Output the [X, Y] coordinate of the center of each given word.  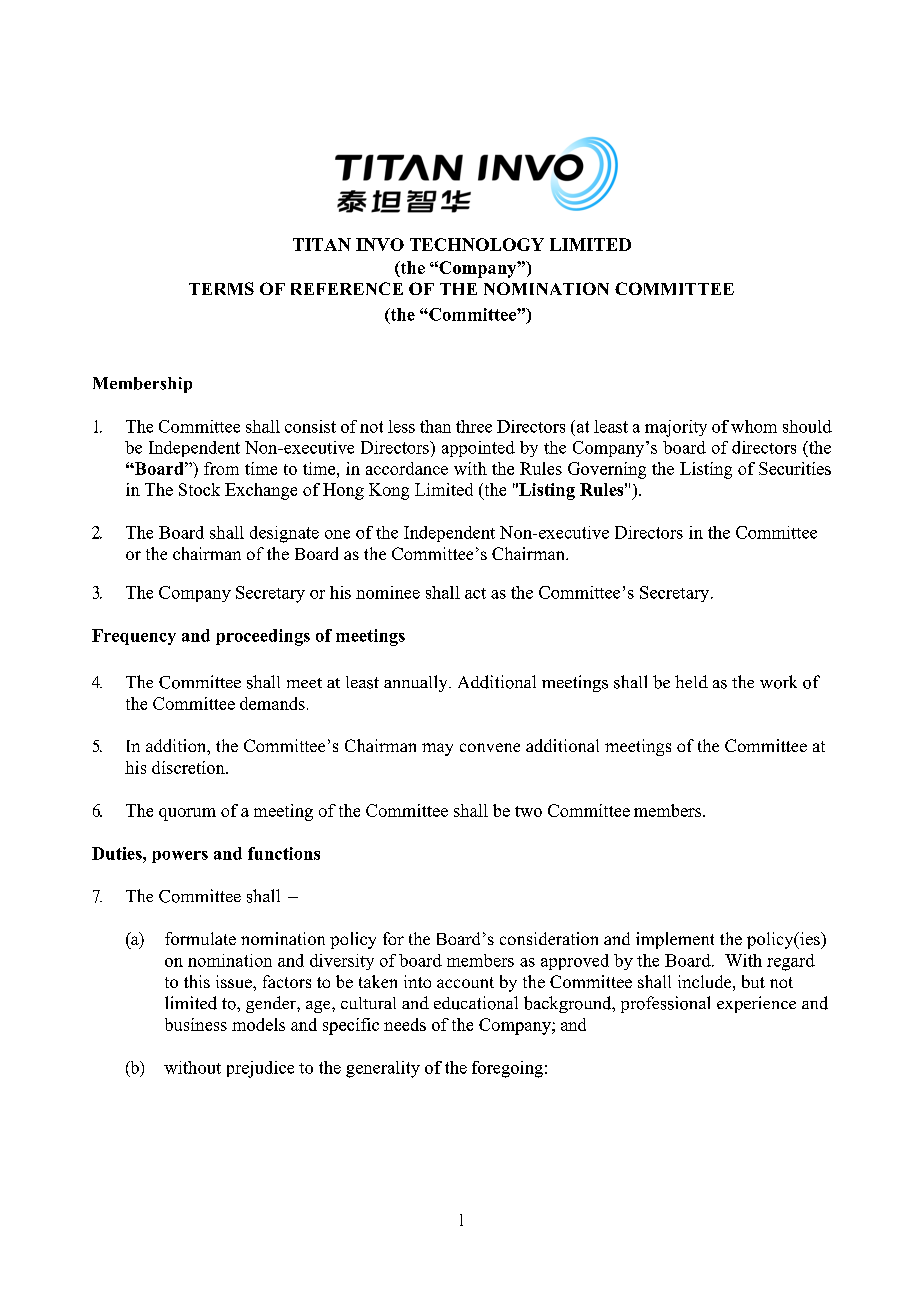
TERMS [221, 288]
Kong [389, 491]
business [196, 1024]
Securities [795, 468]
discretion [189, 767]
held [691, 681]
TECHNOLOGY [477, 244]
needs [405, 1024]
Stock [199, 489]
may [437, 749]
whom [754, 426]
